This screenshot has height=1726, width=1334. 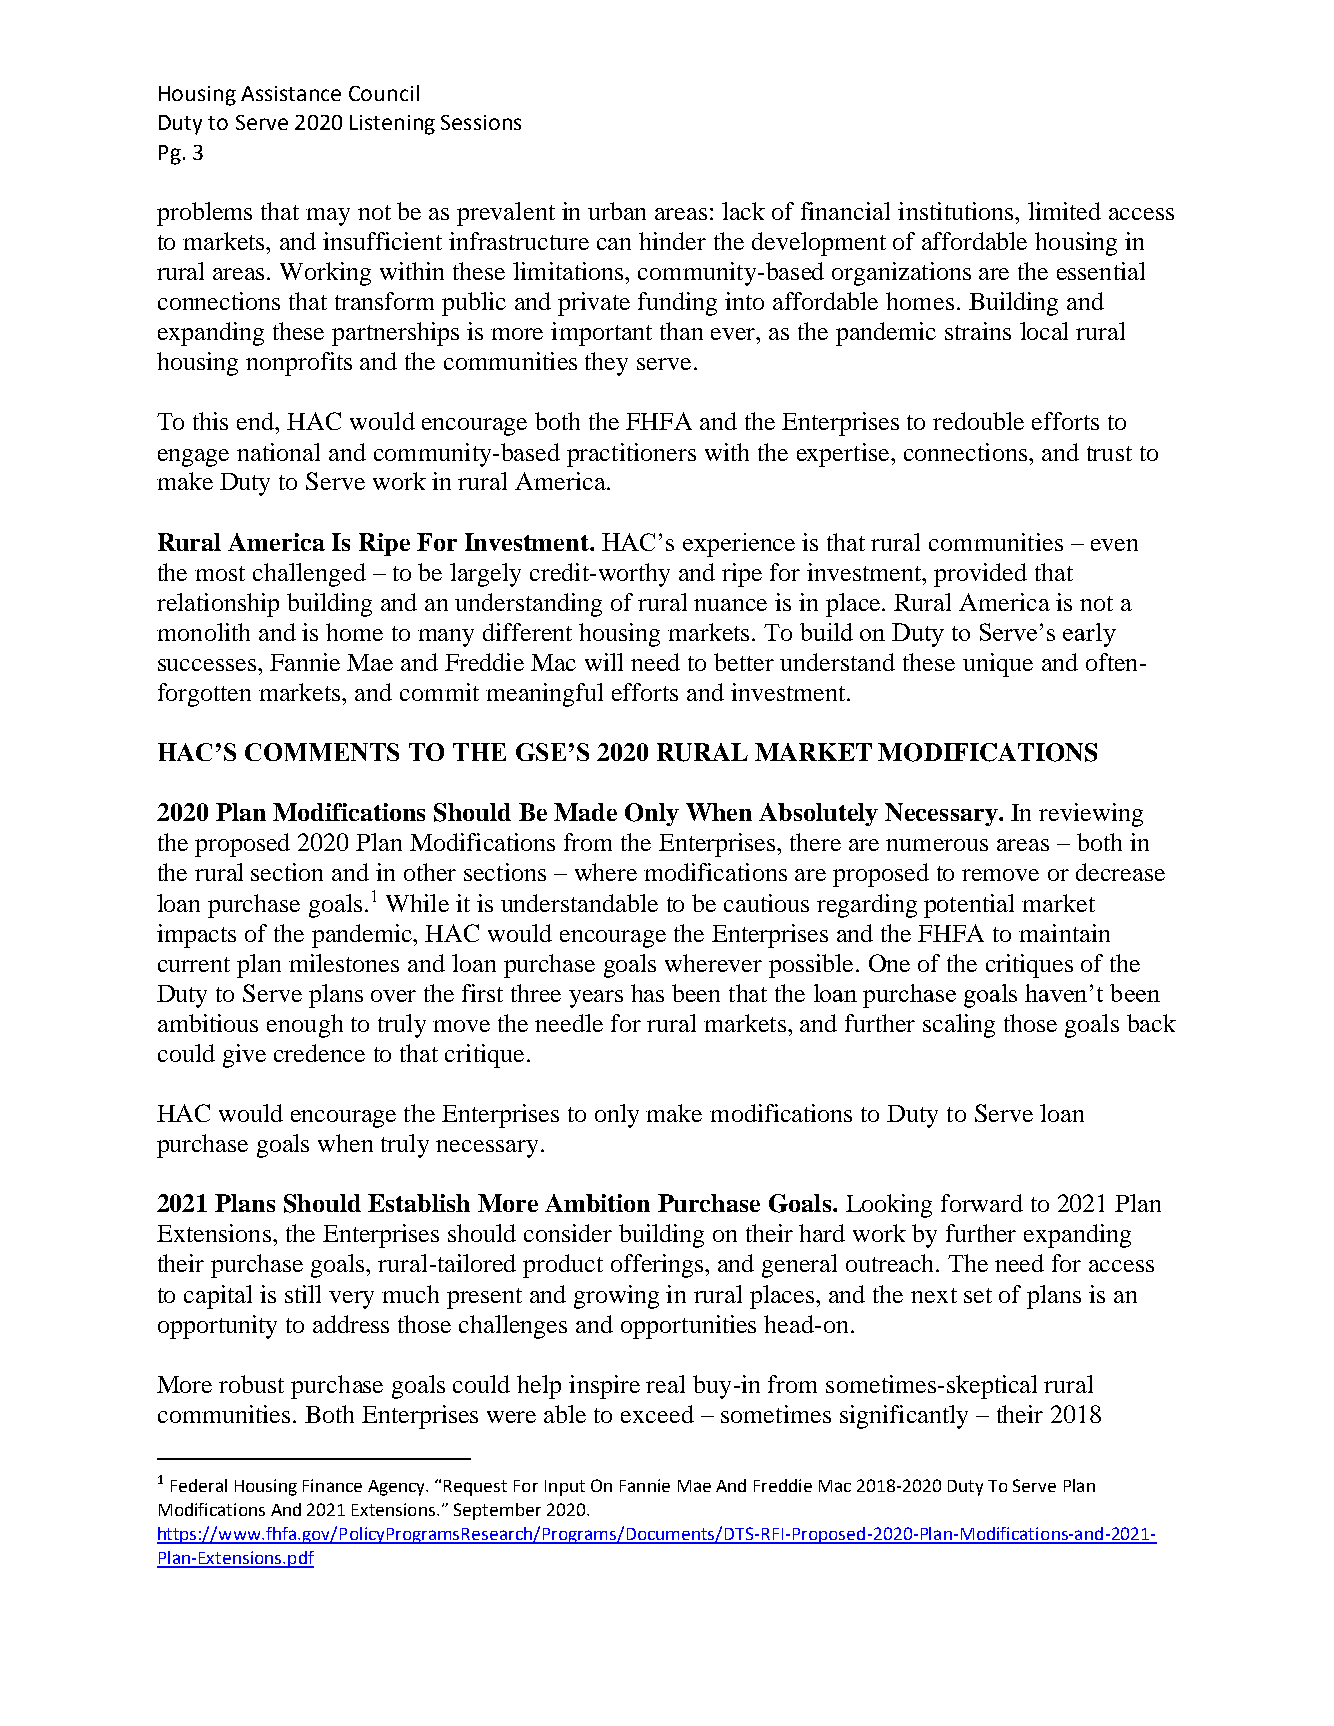 I want to click on milestones, so click(x=344, y=963).
